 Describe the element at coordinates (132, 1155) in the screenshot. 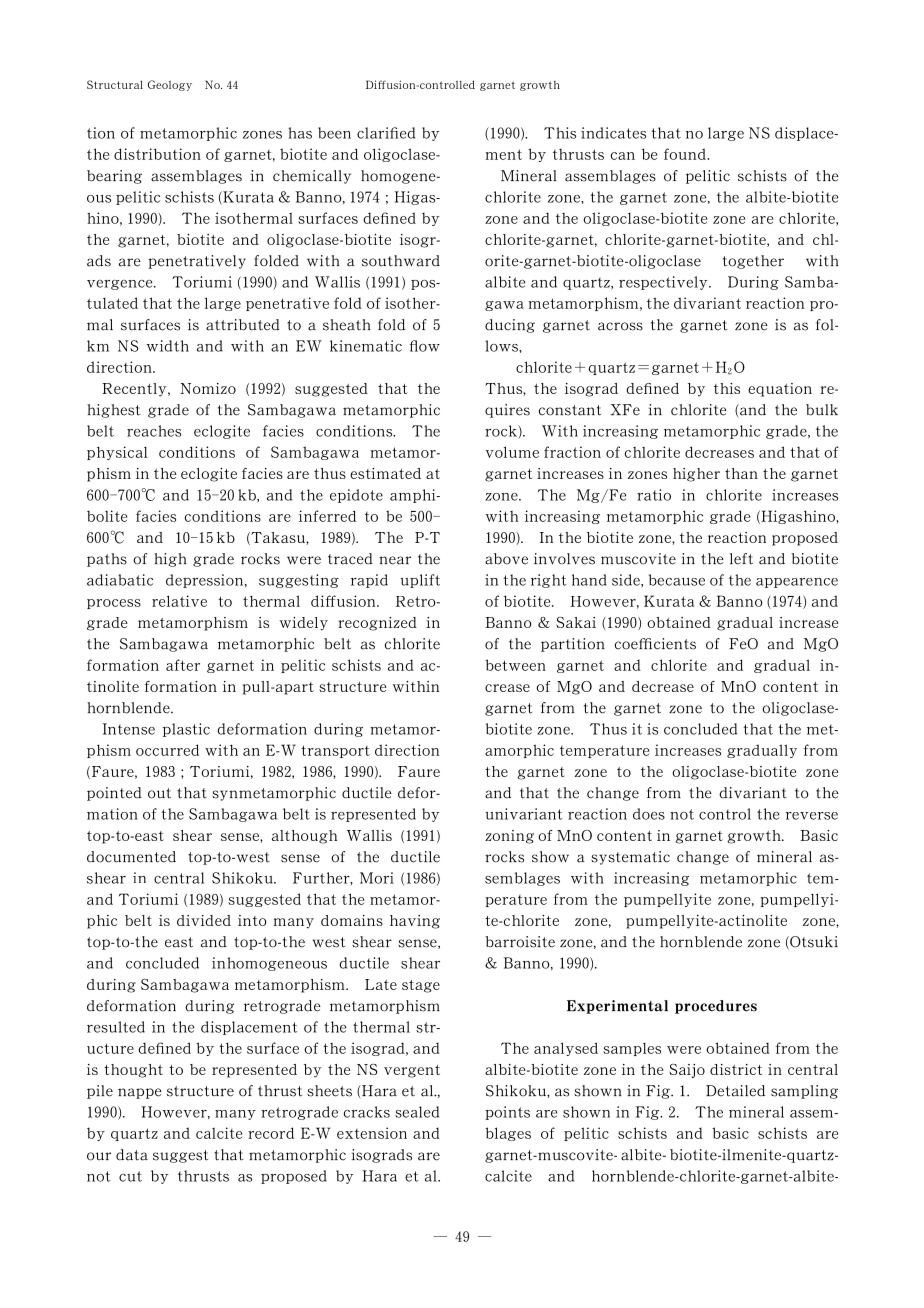

I see `data` at that location.
